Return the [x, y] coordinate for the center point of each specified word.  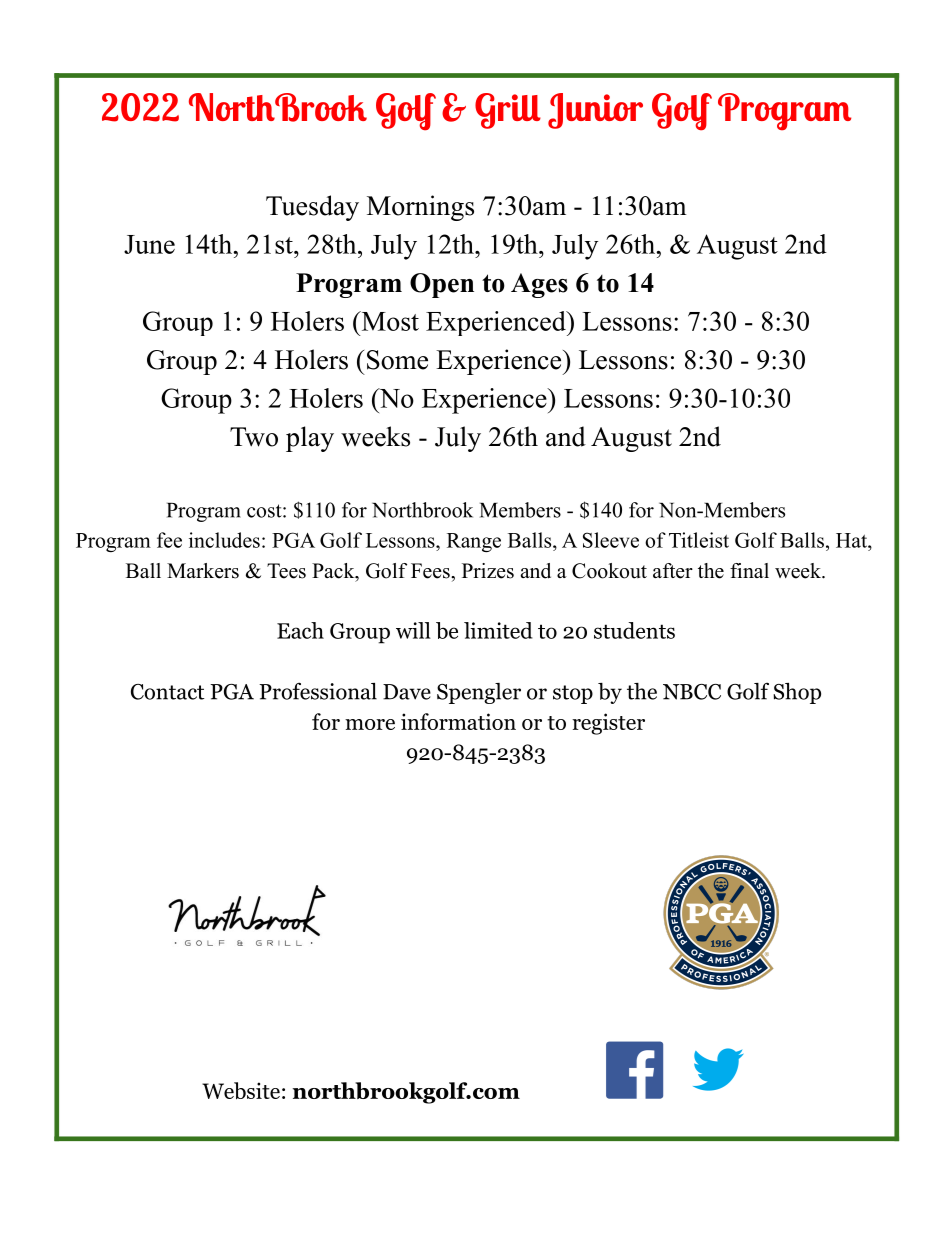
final [749, 570]
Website [241, 1091]
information [458, 721]
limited [498, 630]
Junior [595, 111]
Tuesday [312, 208]
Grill [508, 111]
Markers [203, 571]
